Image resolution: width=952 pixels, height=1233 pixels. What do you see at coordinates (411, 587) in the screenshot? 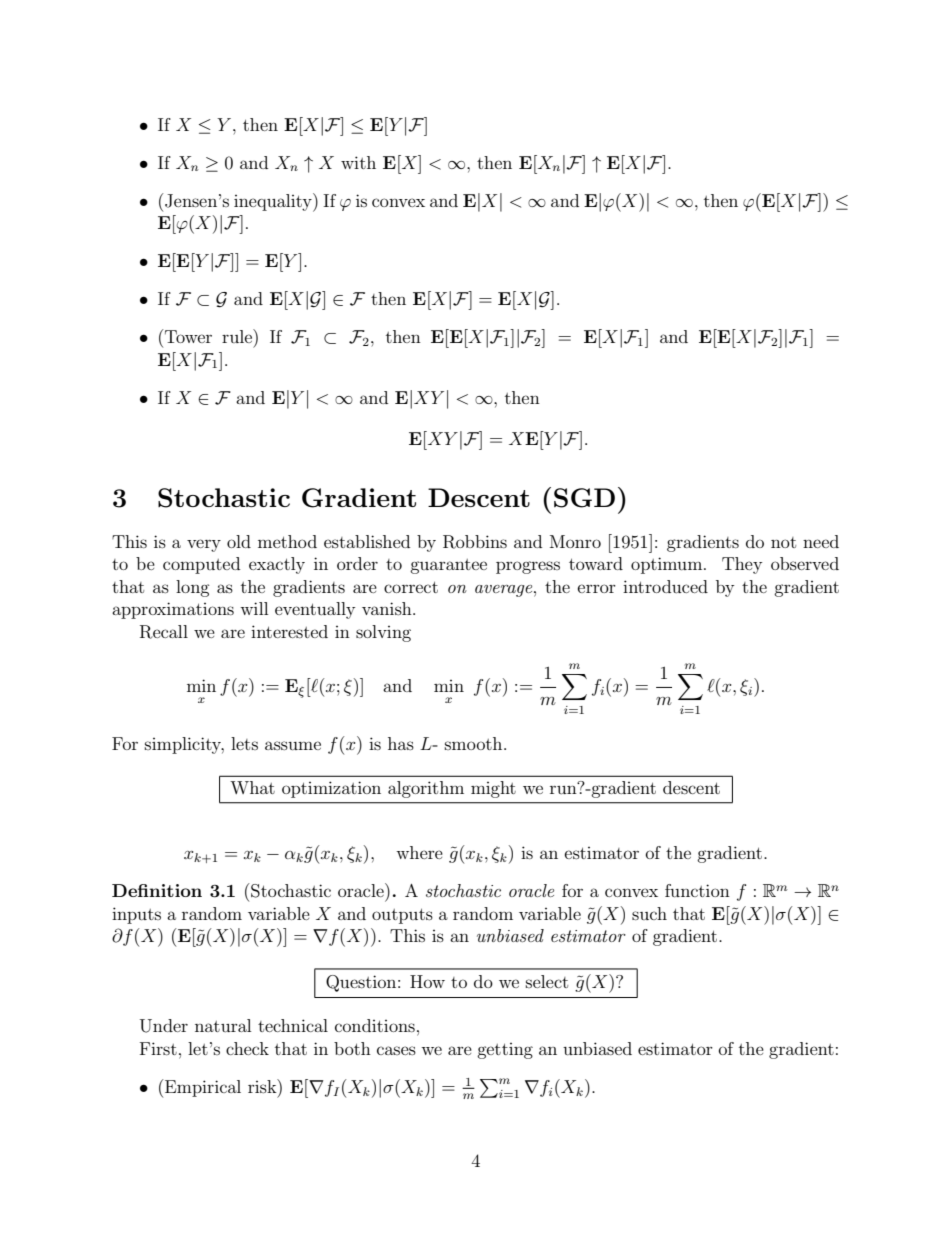
I see `correct` at bounding box center [411, 587].
